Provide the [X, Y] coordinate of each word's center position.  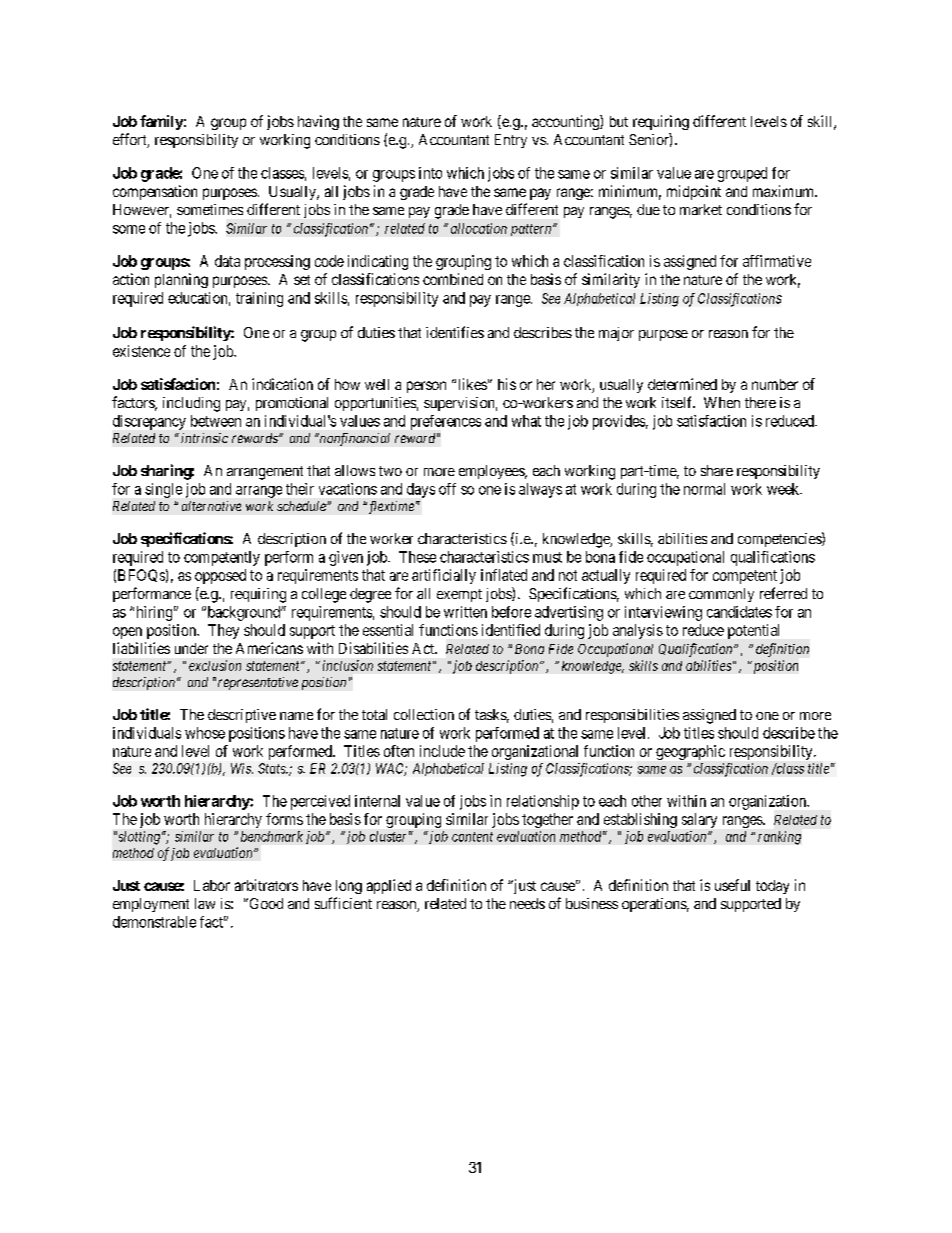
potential [753, 631]
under [191, 648]
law [205, 903]
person [426, 387]
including [191, 404]
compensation [155, 192]
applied [389, 886]
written [465, 612]
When [722, 402]
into [430, 173]
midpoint [694, 192]
